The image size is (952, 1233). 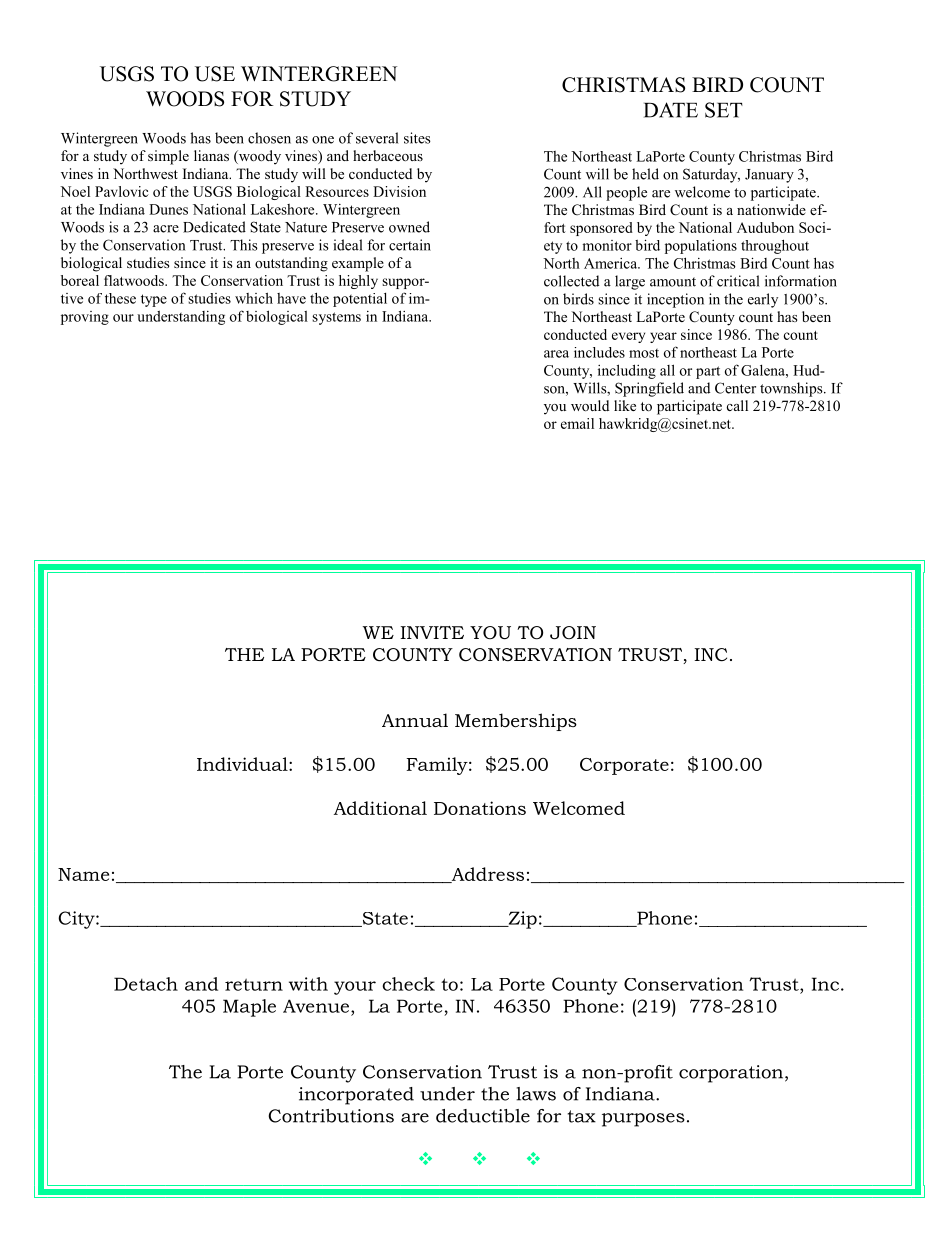 What do you see at coordinates (663, 337) in the page?
I see `year` at bounding box center [663, 337].
